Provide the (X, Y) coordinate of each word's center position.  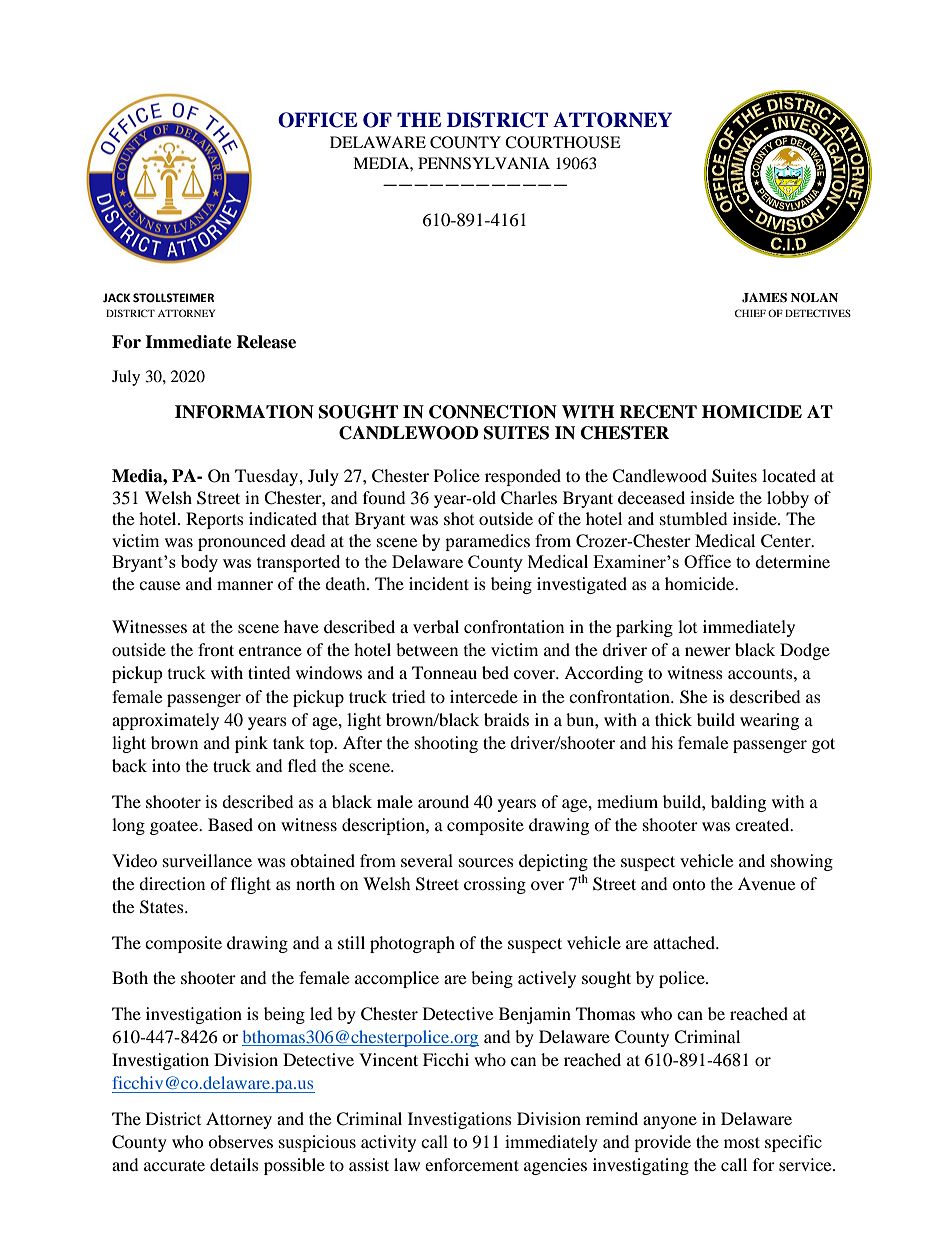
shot (459, 518)
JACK (116, 298)
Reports (215, 520)
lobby (788, 499)
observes (240, 1141)
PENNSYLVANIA (484, 163)
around (443, 801)
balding (738, 803)
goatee (175, 827)
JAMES (764, 298)
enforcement (472, 1164)
